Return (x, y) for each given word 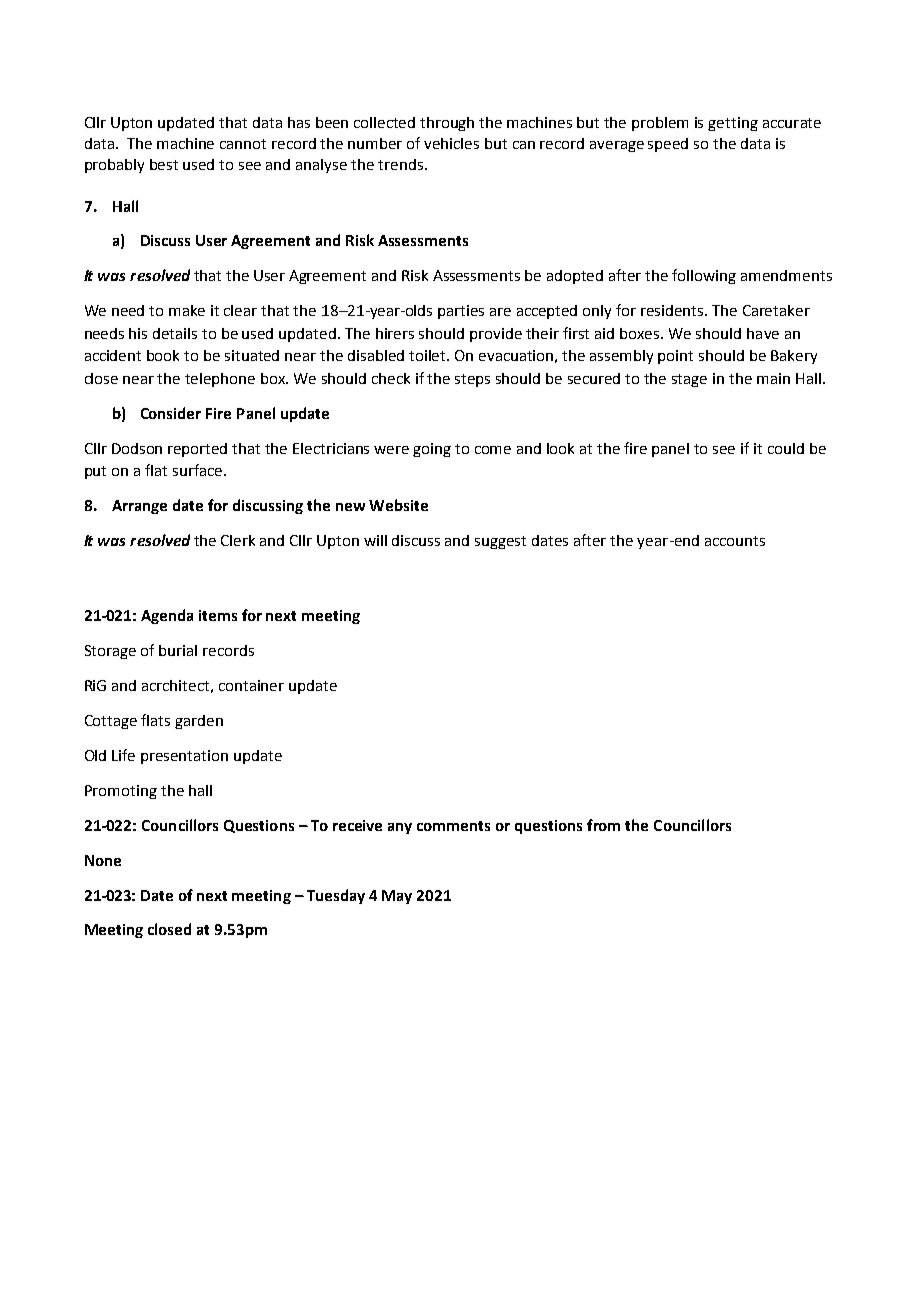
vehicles (451, 143)
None (103, 860)
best (164, 164)
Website (398, 505)
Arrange (139, 507)
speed (668, 145)
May (397, 897)
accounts (735, 541)
